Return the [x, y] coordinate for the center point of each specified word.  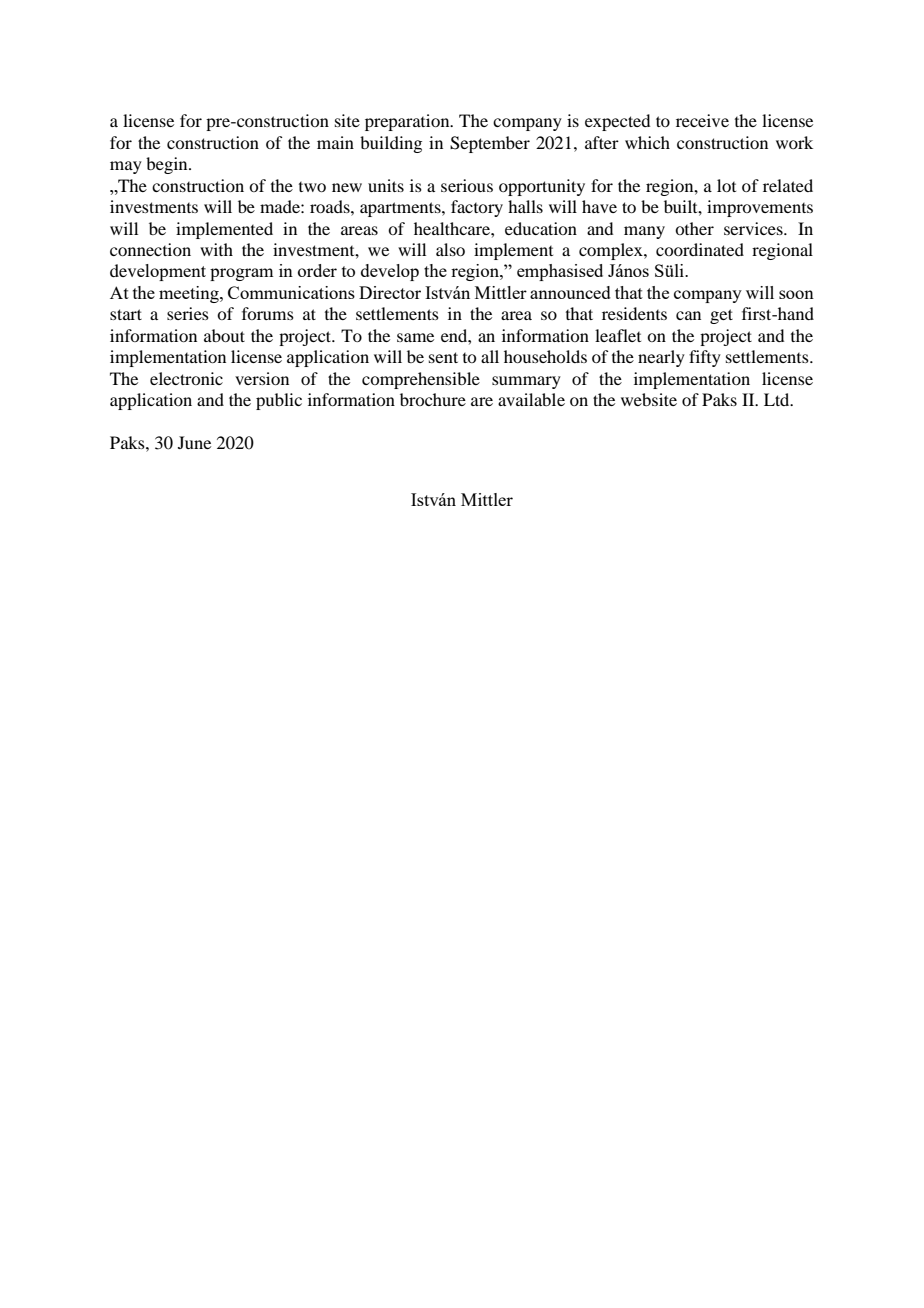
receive [702, 120]
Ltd [778, 399]
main [335, 142]
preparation [408, 122]
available [531, 399]
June [194, 442]
